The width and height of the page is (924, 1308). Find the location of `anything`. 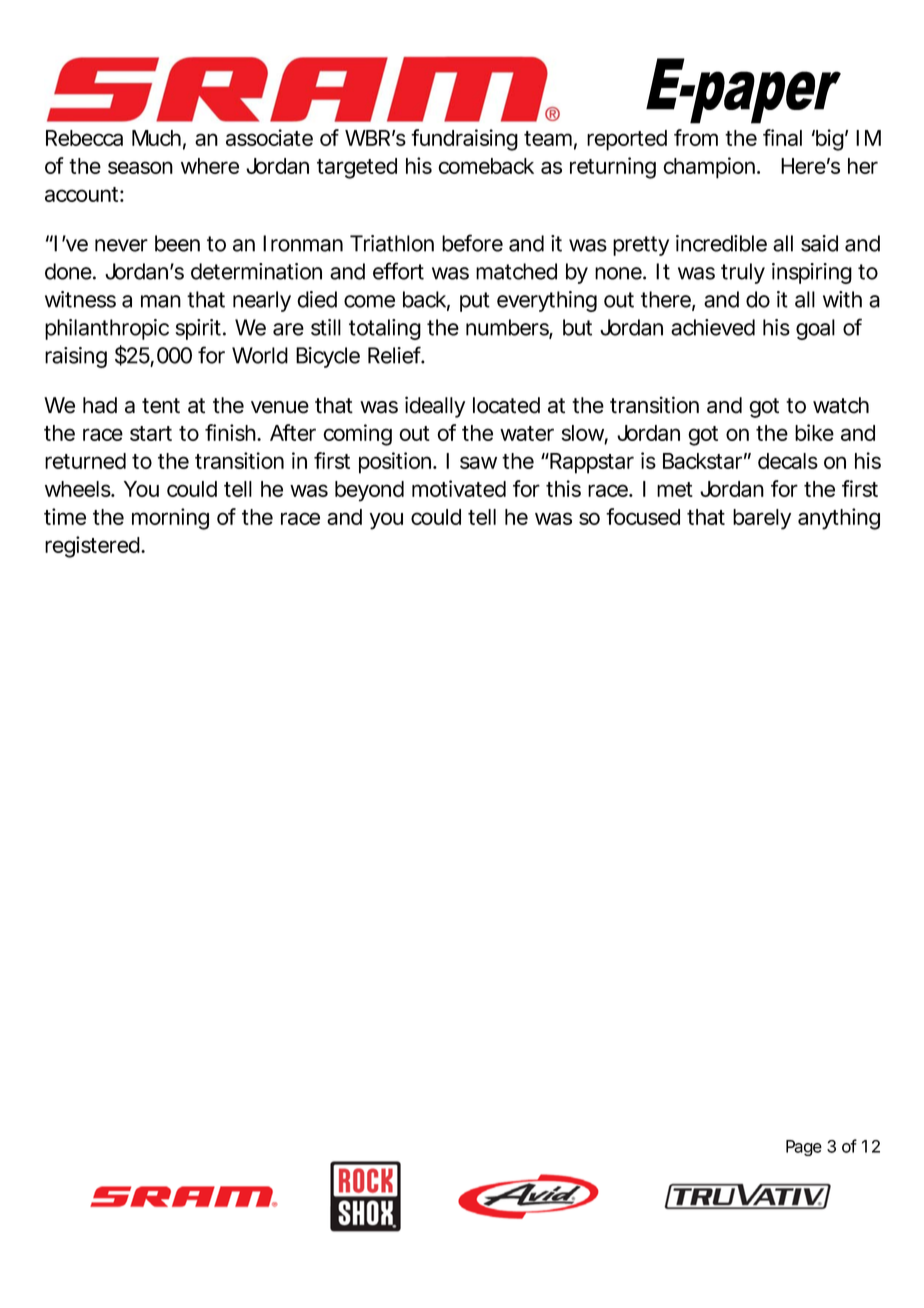

anything is located at coordinates (839, 519).
